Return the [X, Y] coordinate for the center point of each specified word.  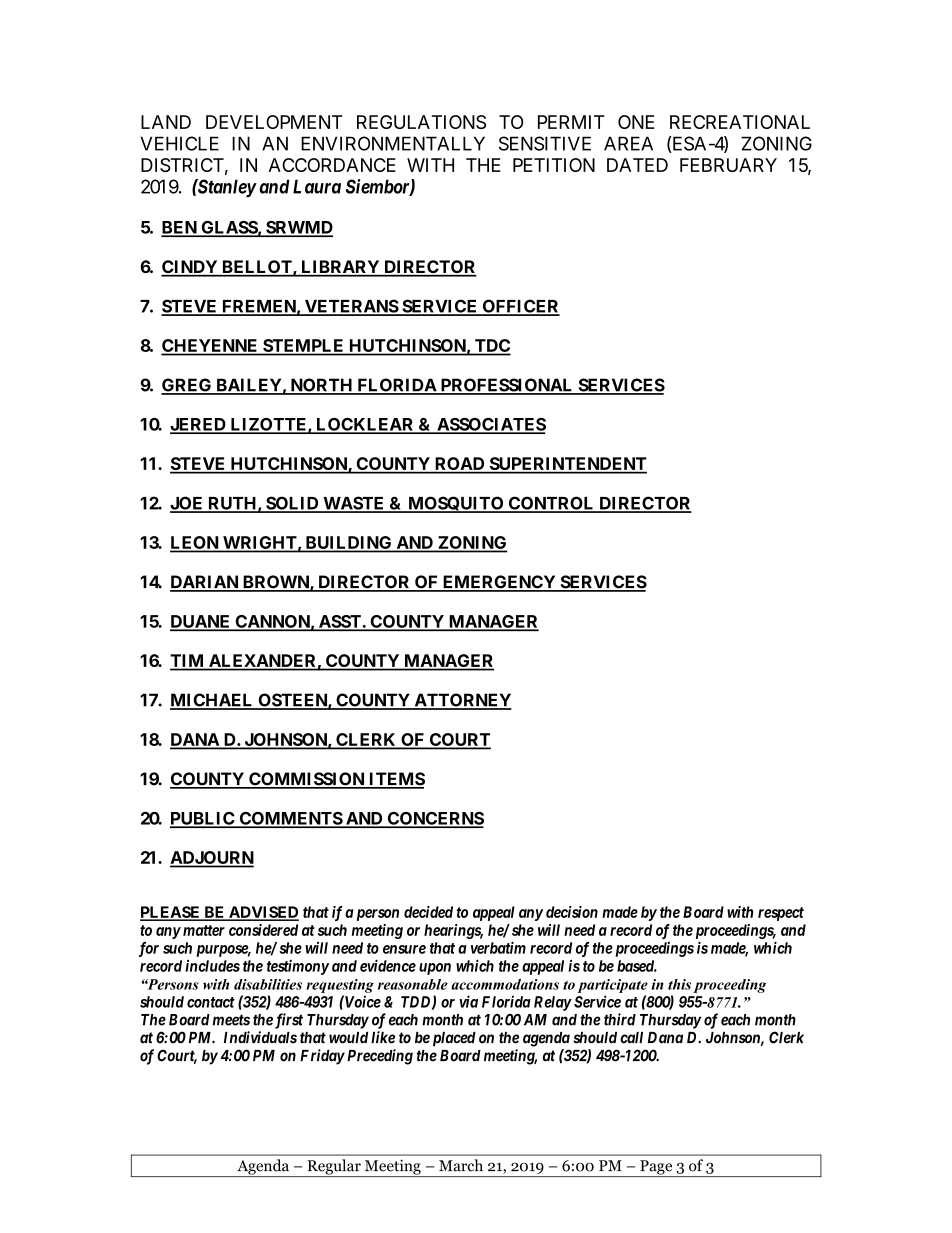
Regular [334, 1168]
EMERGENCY [499, 583]
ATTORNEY [462, 701]
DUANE [201, 622]
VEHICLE [179, 143]
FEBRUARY [728, 165]
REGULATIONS [421, 122]
